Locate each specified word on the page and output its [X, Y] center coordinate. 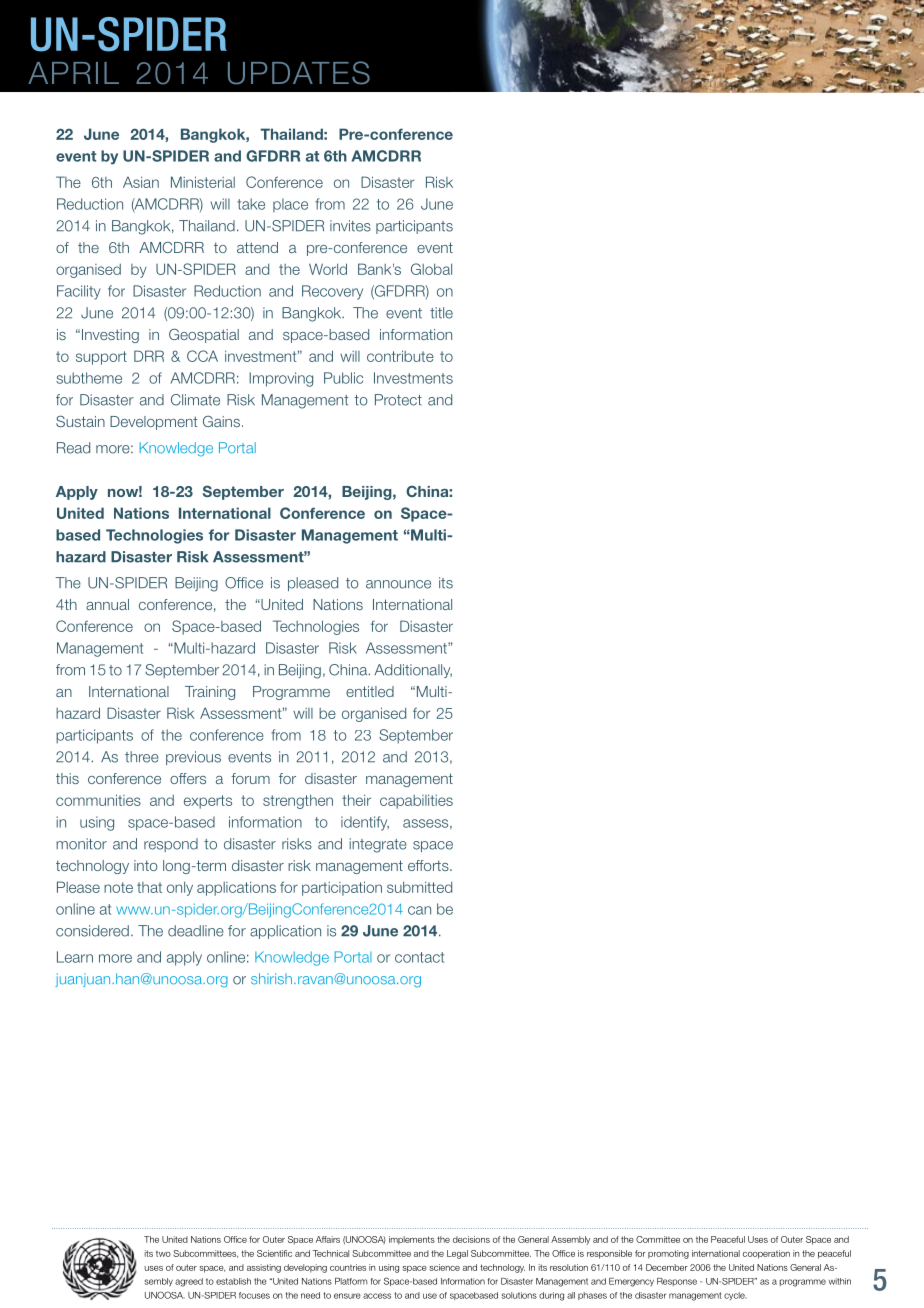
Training [210, 693]
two [163, 1254]
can [419, 910]
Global [431, 269]
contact [419, 957]
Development [154, 423]
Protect [398, 400]
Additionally [413, 671]
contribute [400, 356]
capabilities [416, 801]
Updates [299, 73]
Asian [141, 182]
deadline [196, 931]
